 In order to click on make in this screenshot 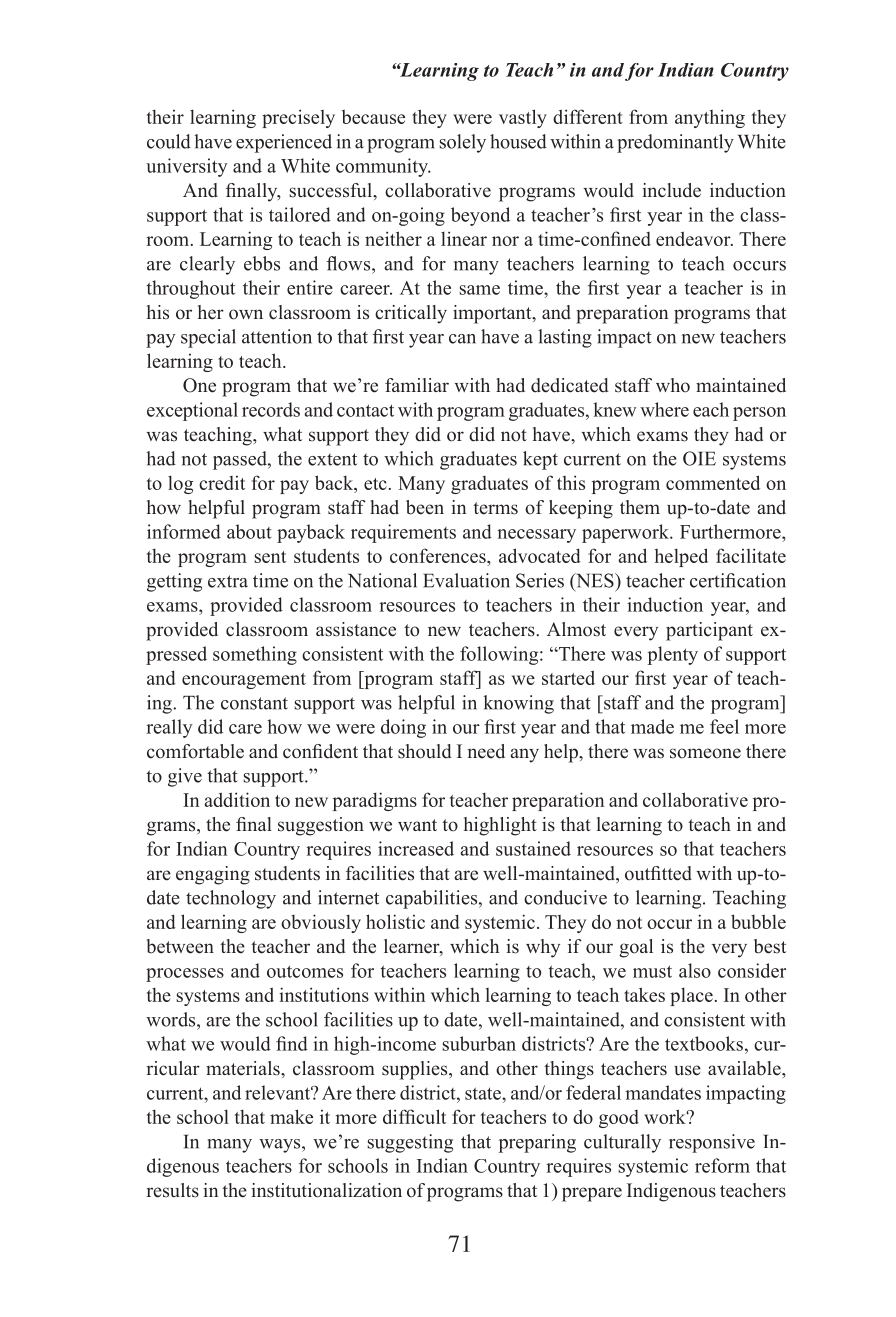, I will do `click(291, 1116)`.
